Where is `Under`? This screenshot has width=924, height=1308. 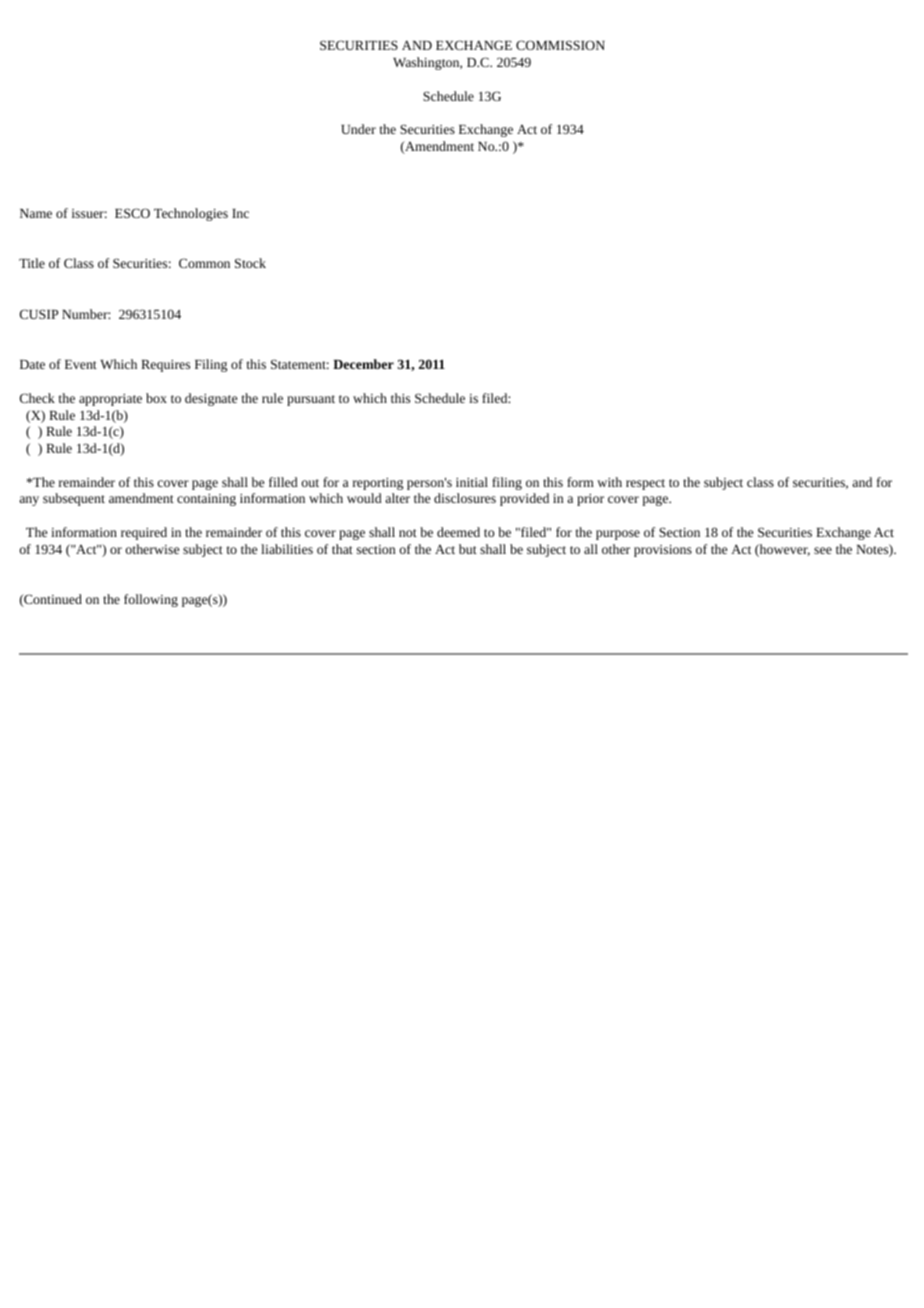 Under is located at coordinates (358, 129).
